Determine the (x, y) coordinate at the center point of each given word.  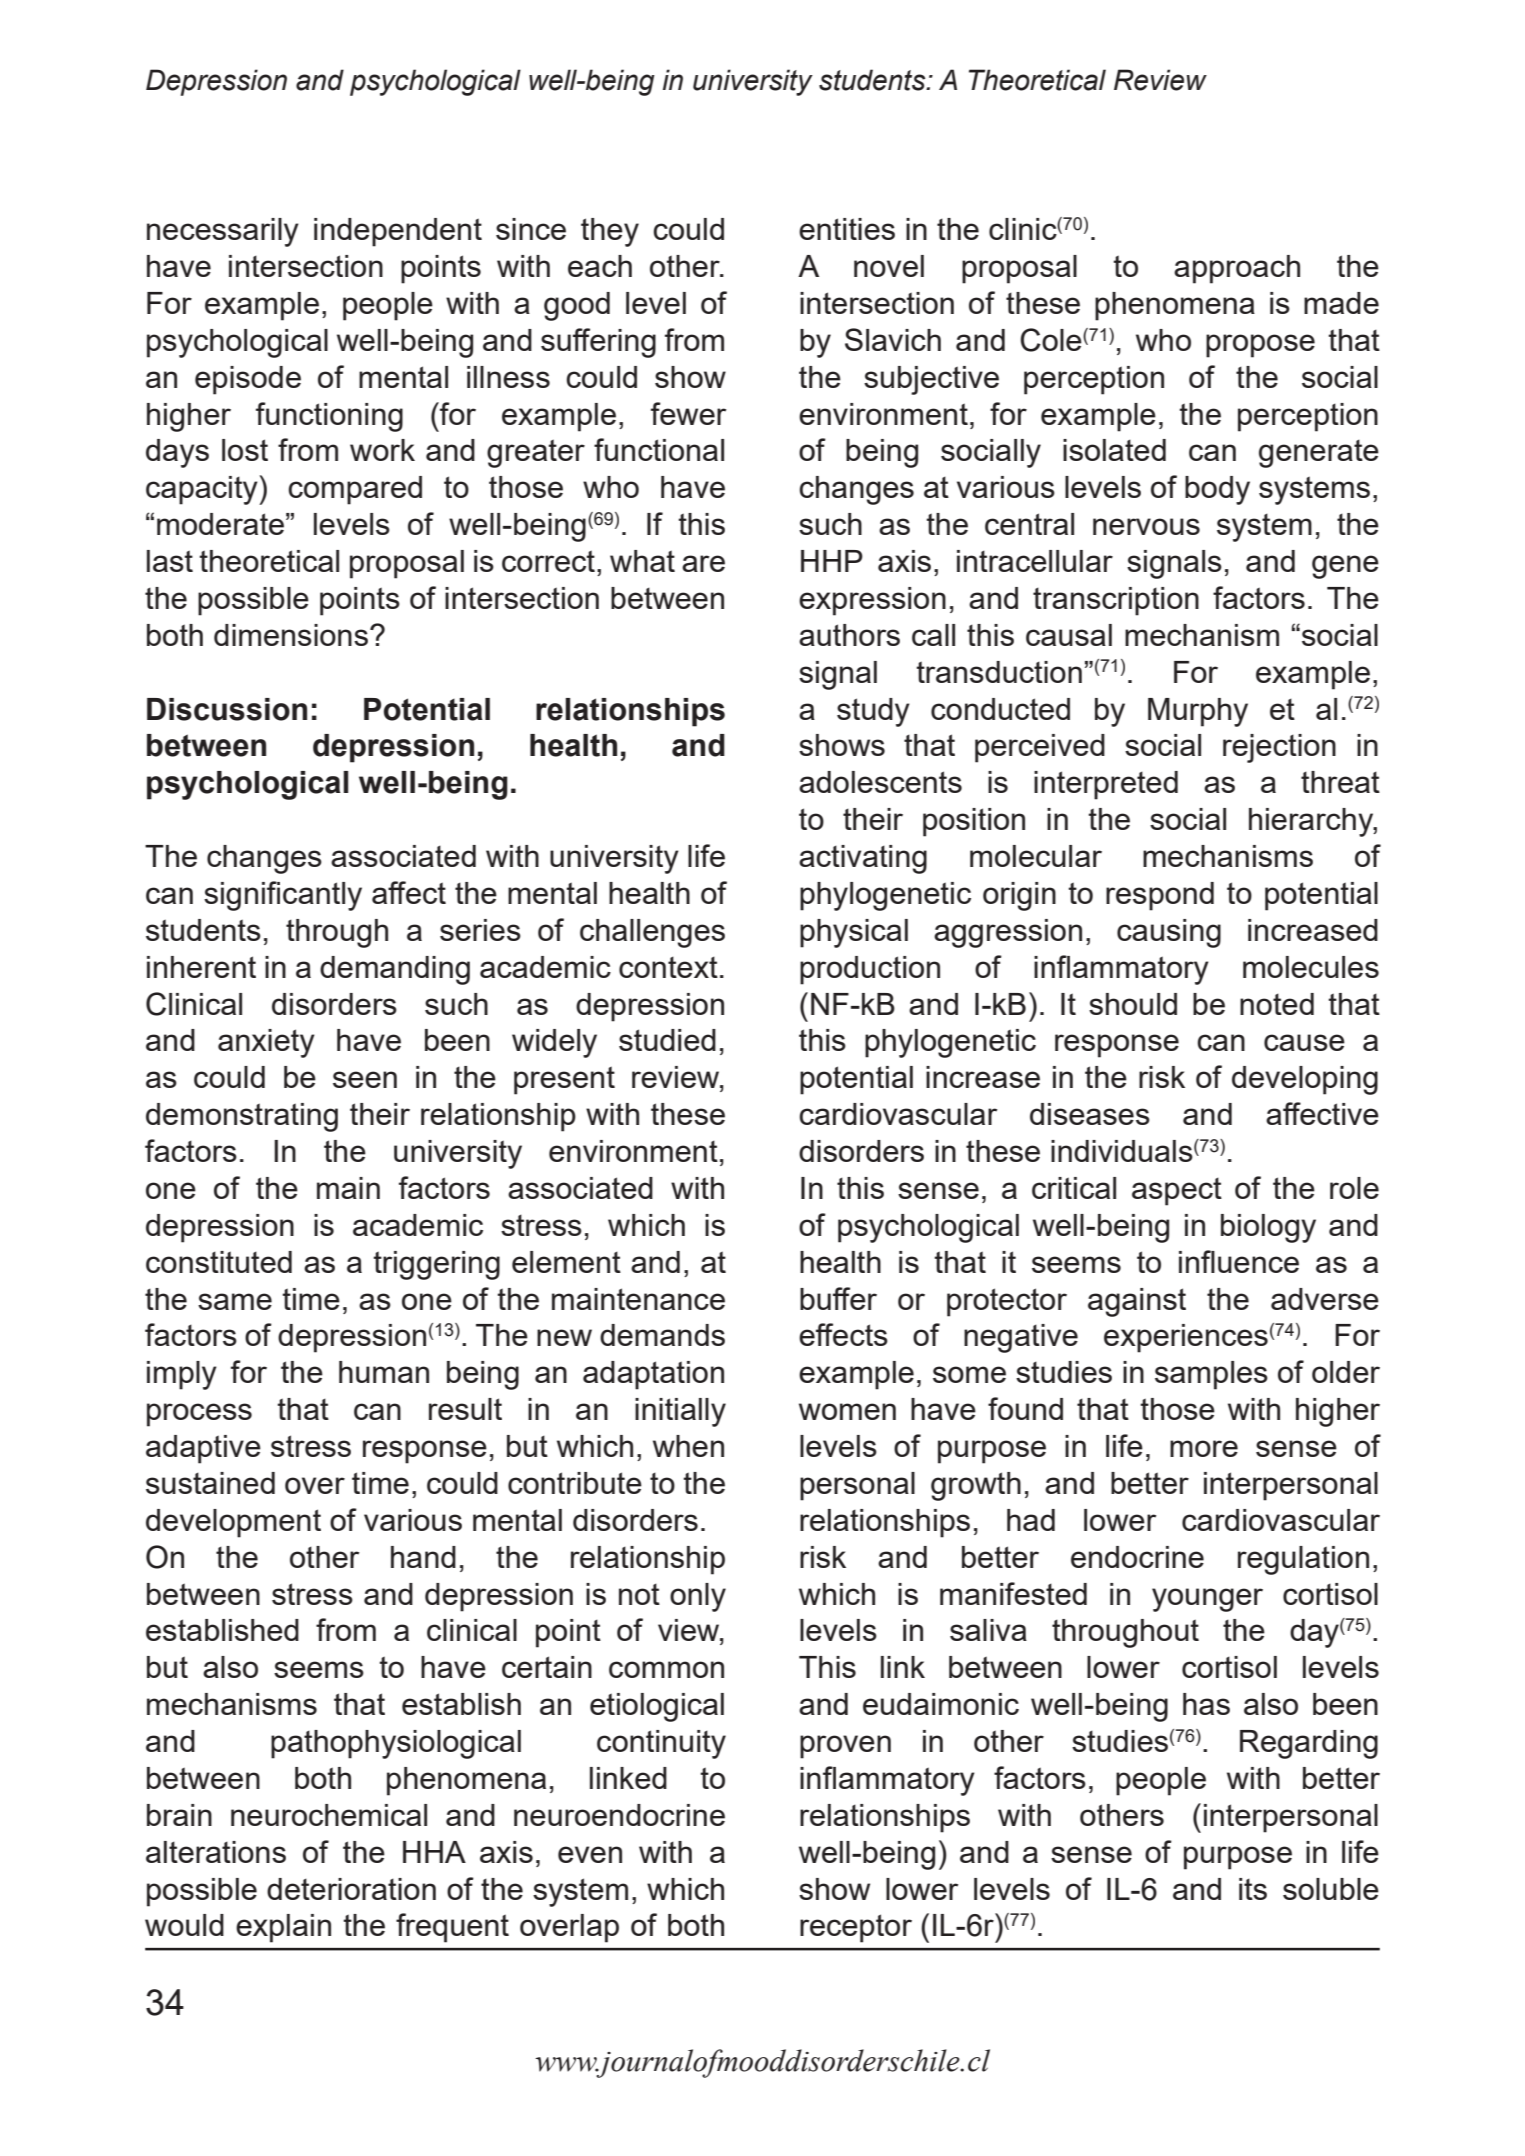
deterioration (351, 1889)
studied (667, 1040)
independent (398, 232)
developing (1305, 1080)
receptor (856, 1928)
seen (365, 1079)
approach (1237, 269)
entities (847, 229)
